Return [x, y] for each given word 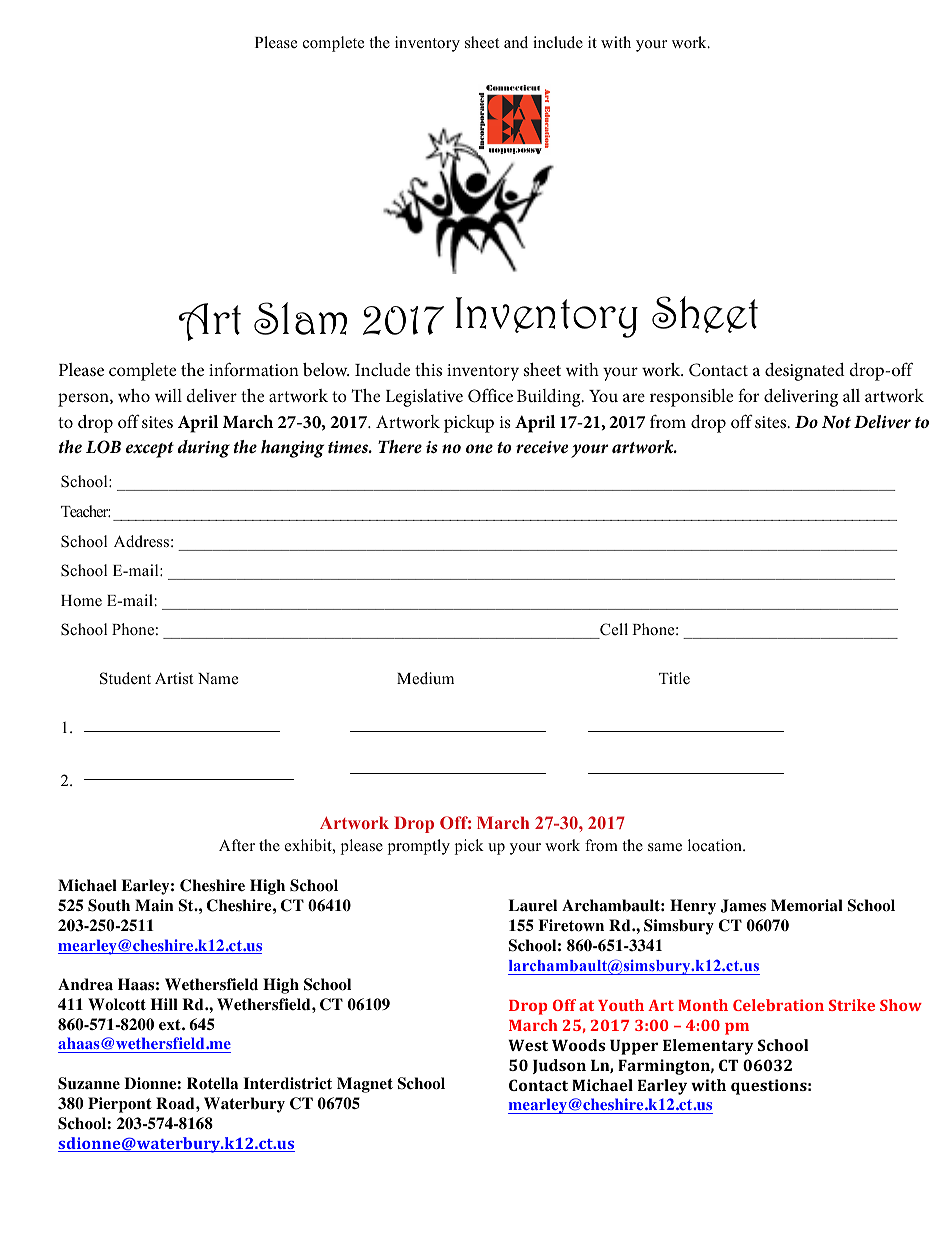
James [743, 906]
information [254, 369]
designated [805, 372]
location [716, 845]
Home [81, 601]
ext [171, 1025]
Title [674, 678]
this [428, 369]
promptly [419, 847]
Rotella [213, 1083]
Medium [425, 678]
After [237, 845]
